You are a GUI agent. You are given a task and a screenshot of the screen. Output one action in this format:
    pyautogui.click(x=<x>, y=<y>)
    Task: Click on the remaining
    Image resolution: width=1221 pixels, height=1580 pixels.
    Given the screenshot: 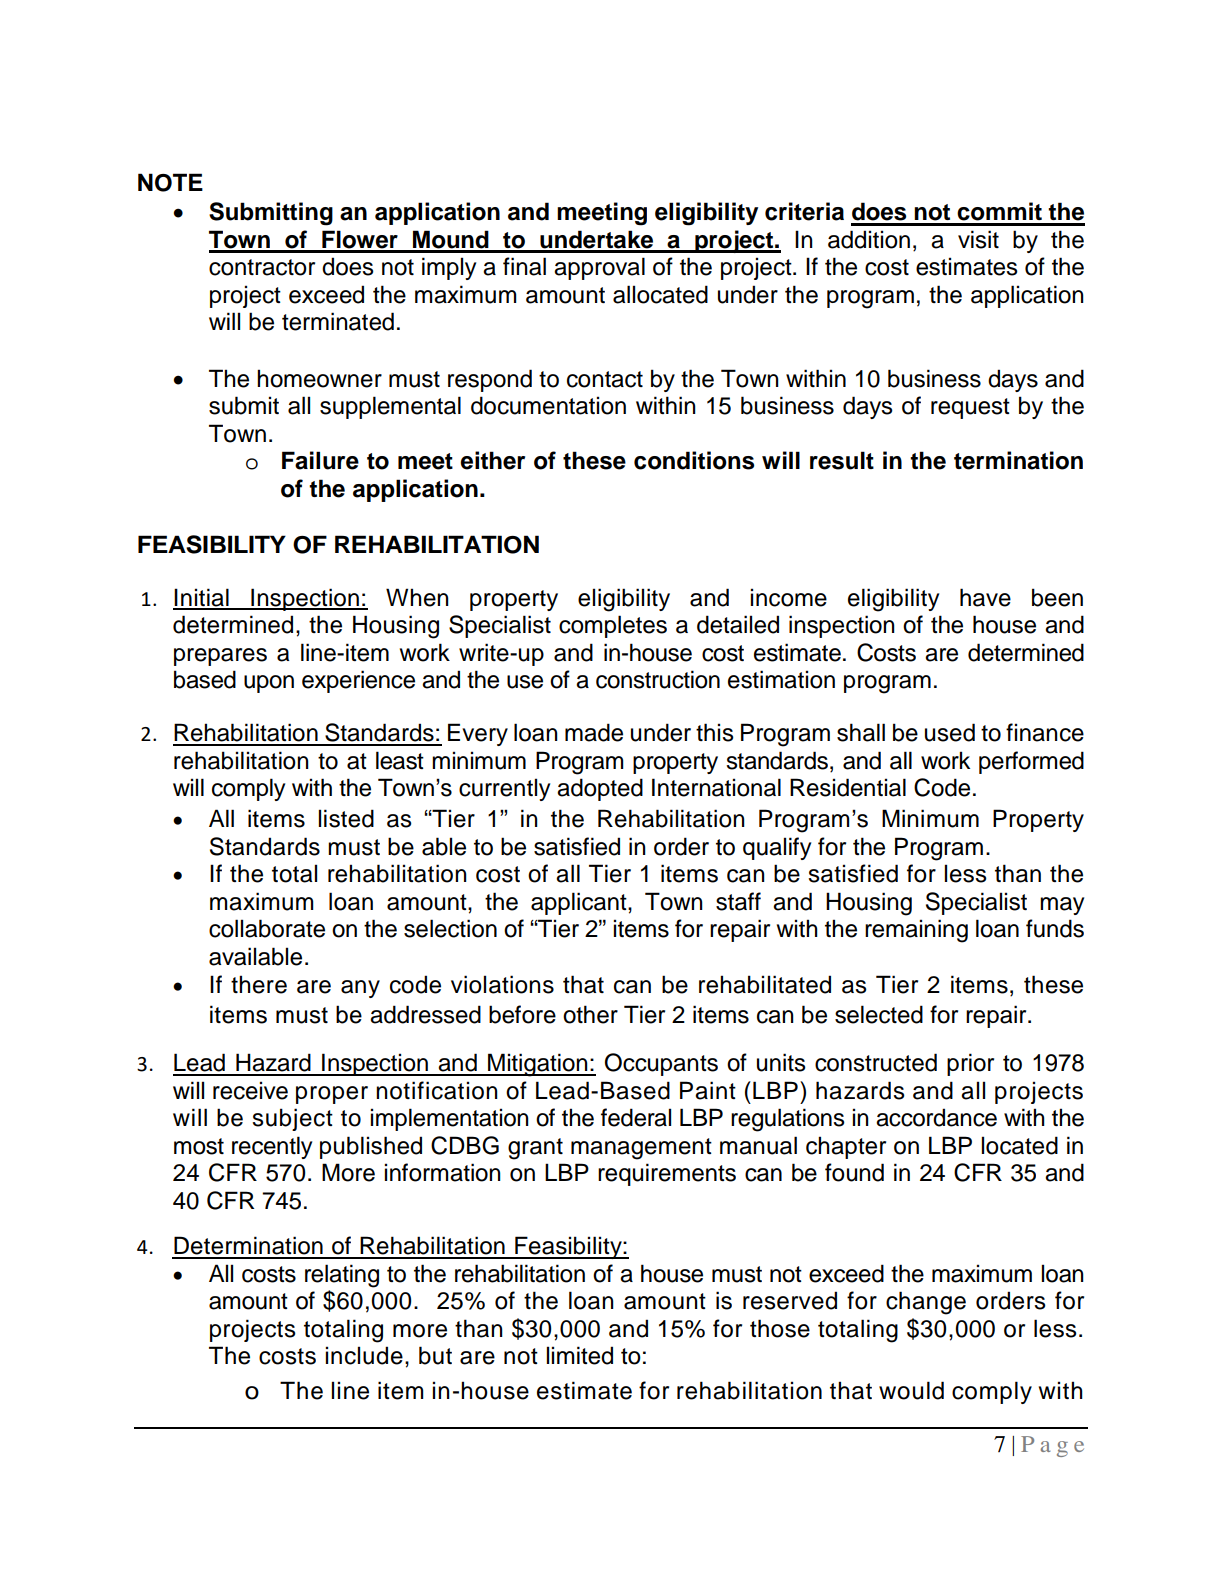 What is the action you would take?
    pyautogui.click(x=916, y=931)
